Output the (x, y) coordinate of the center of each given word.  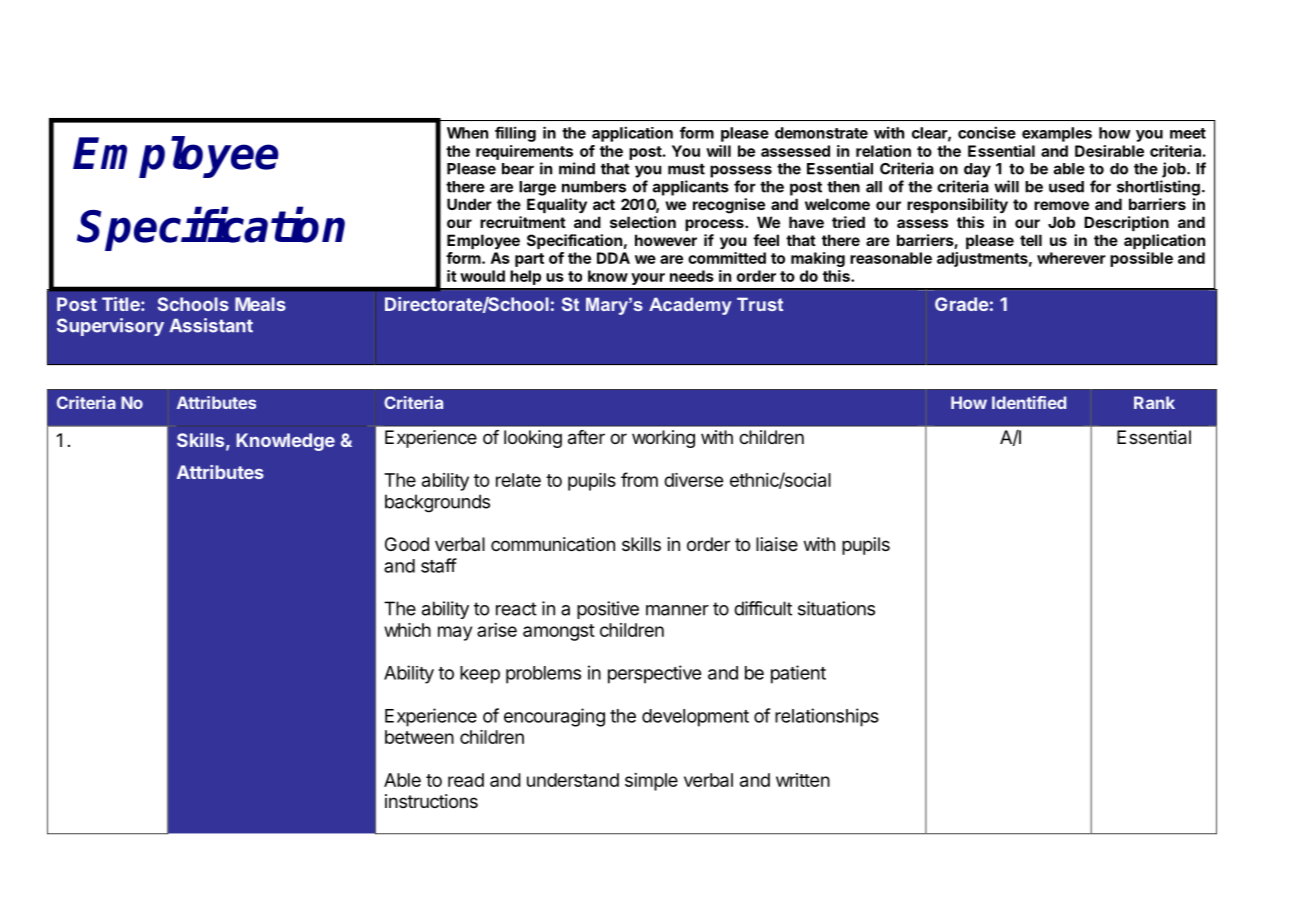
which (407, 630)
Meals (260, 304)
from (639, 479)
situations (836, 608)
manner (677, 610)
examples (1057, 134)
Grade (962, 304)
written (803, 780)
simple (651, 782)
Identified (1029, 402)
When (467, 133)
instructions (431, 801)
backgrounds (437, 503)
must (686, 169)
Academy (690, 306)
